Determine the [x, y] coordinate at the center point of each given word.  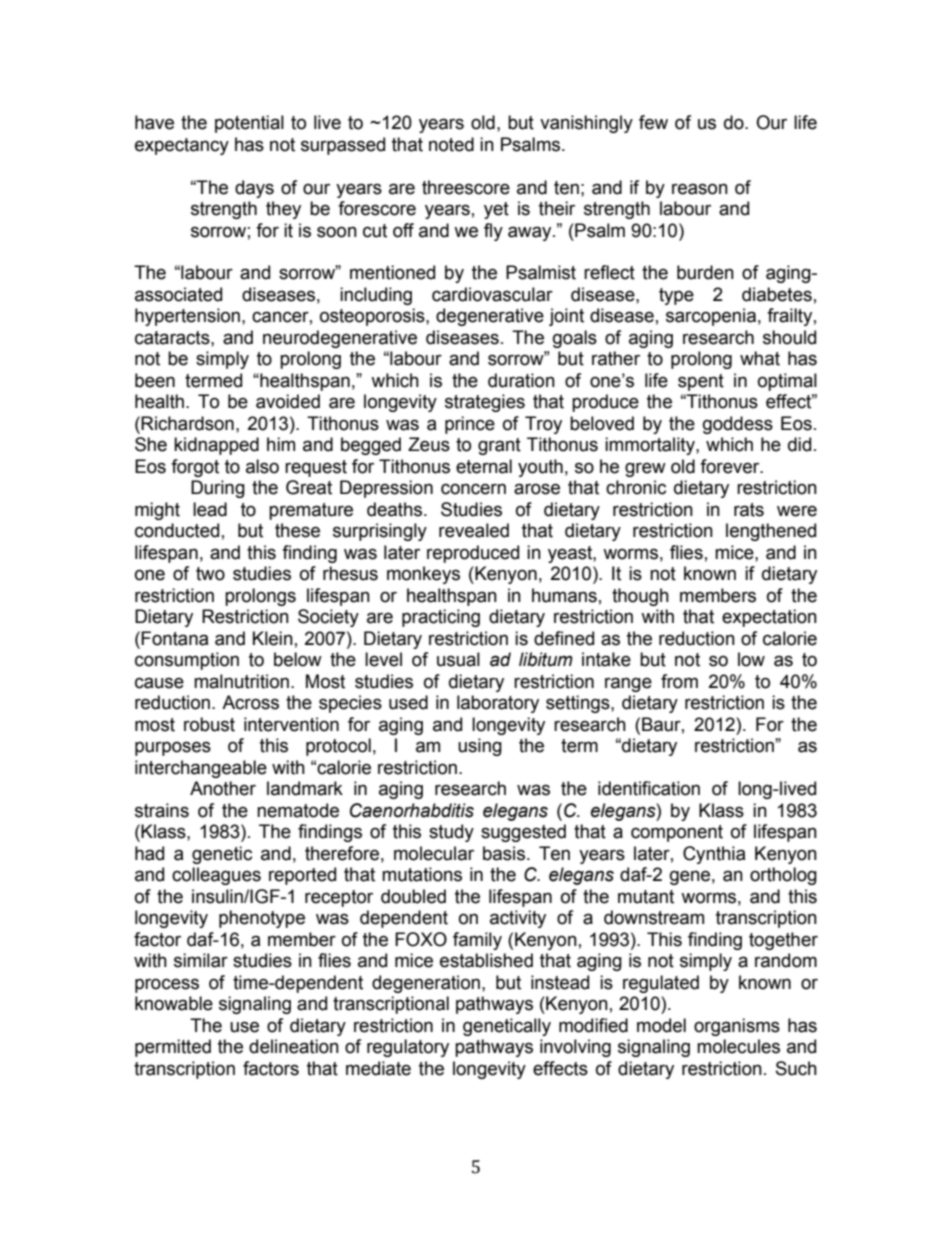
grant [499, 446]
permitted [173, 1048]
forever [731, 466]
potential [249, 124]
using [480, 747]
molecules [738, 1046]
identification [649, 788]
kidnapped [216, 446]
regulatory [408, 1048]
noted [451, 144]
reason [700, 189]
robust [209, 724]
